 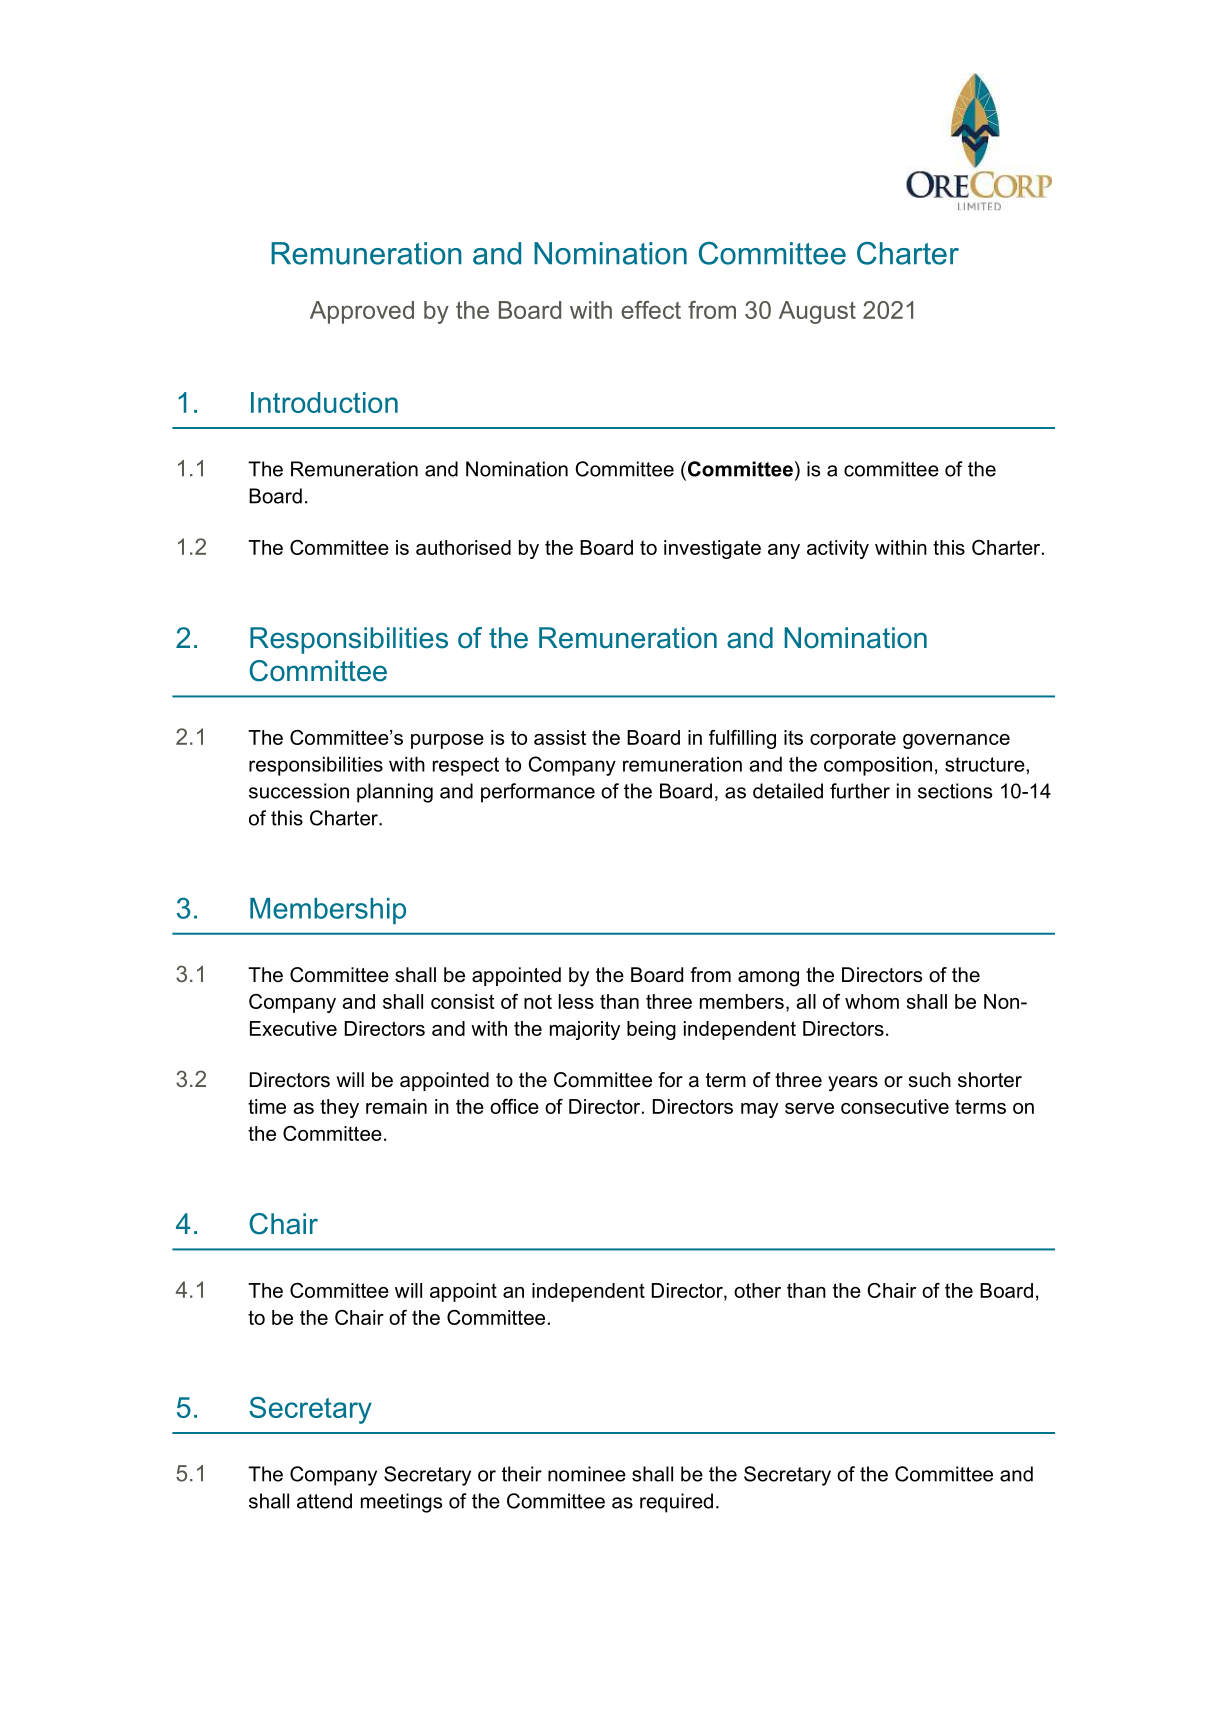 I want to click on whom, so click(x=872, y=1001).
